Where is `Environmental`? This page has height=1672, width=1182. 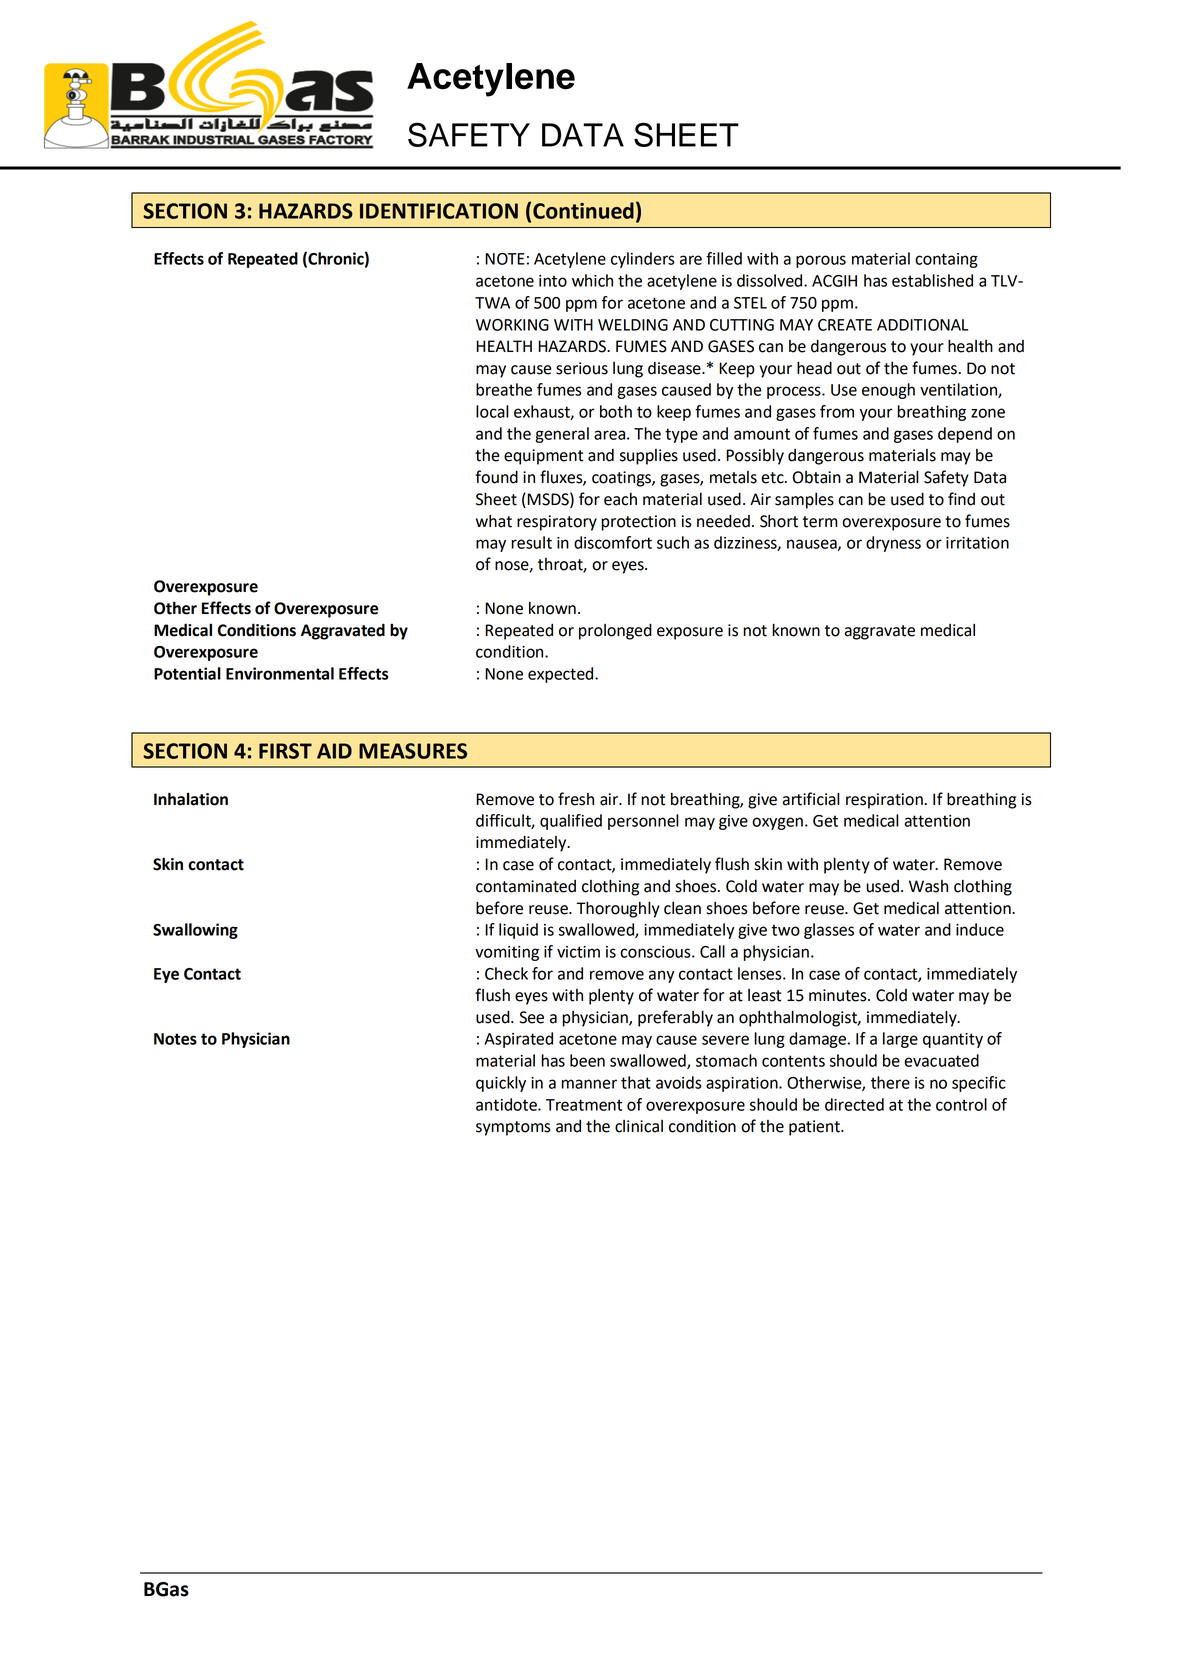
Environmental is located at coordinates (280, 673).
